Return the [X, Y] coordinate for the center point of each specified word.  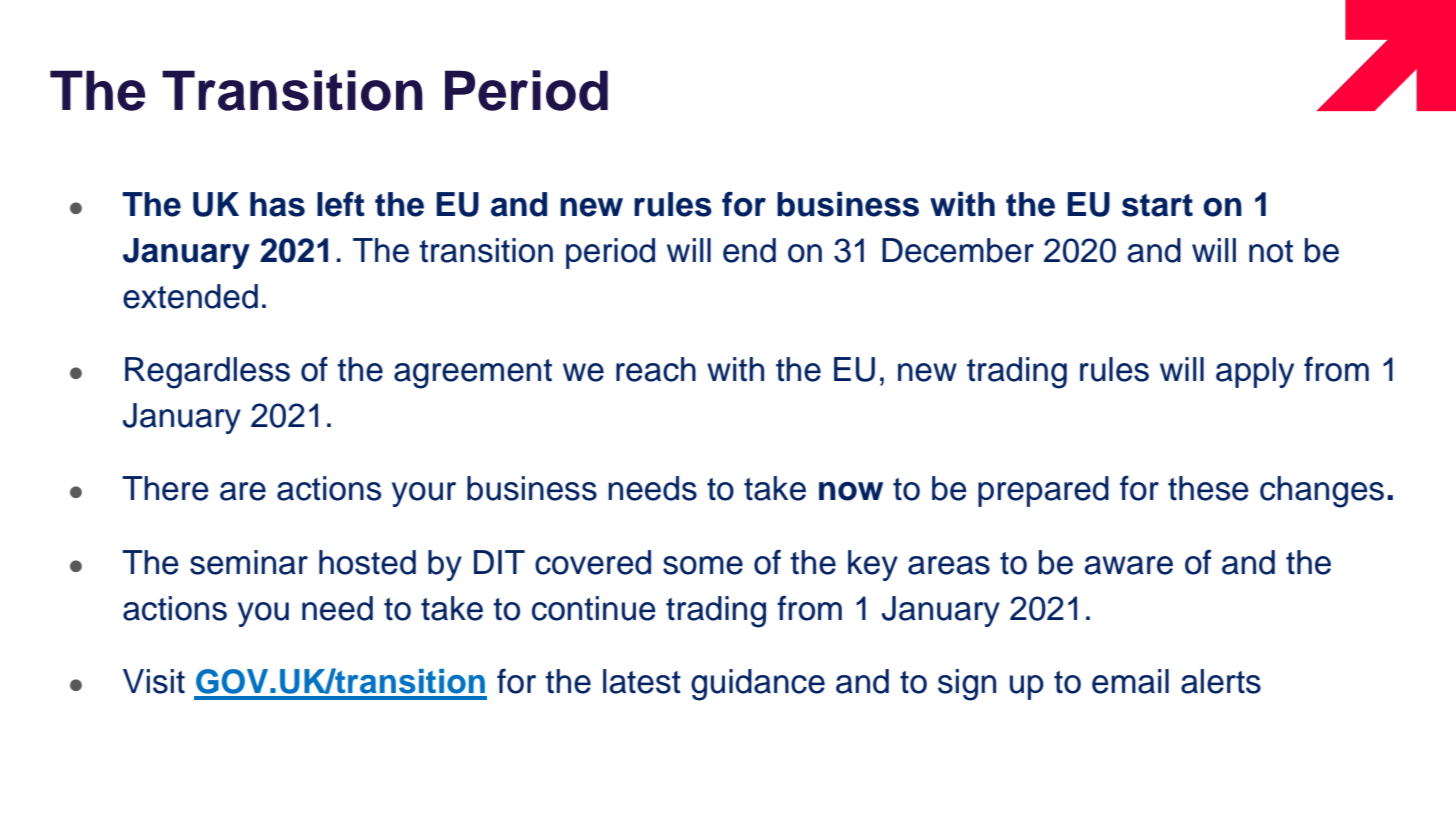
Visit [154, 681]
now [851, 491]
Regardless [207, 373]
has [277, 204]
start [1157, 205]
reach [656, 369]
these [1208, 488]
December [958, 250]
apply [1255, 372]
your [424, 494]
